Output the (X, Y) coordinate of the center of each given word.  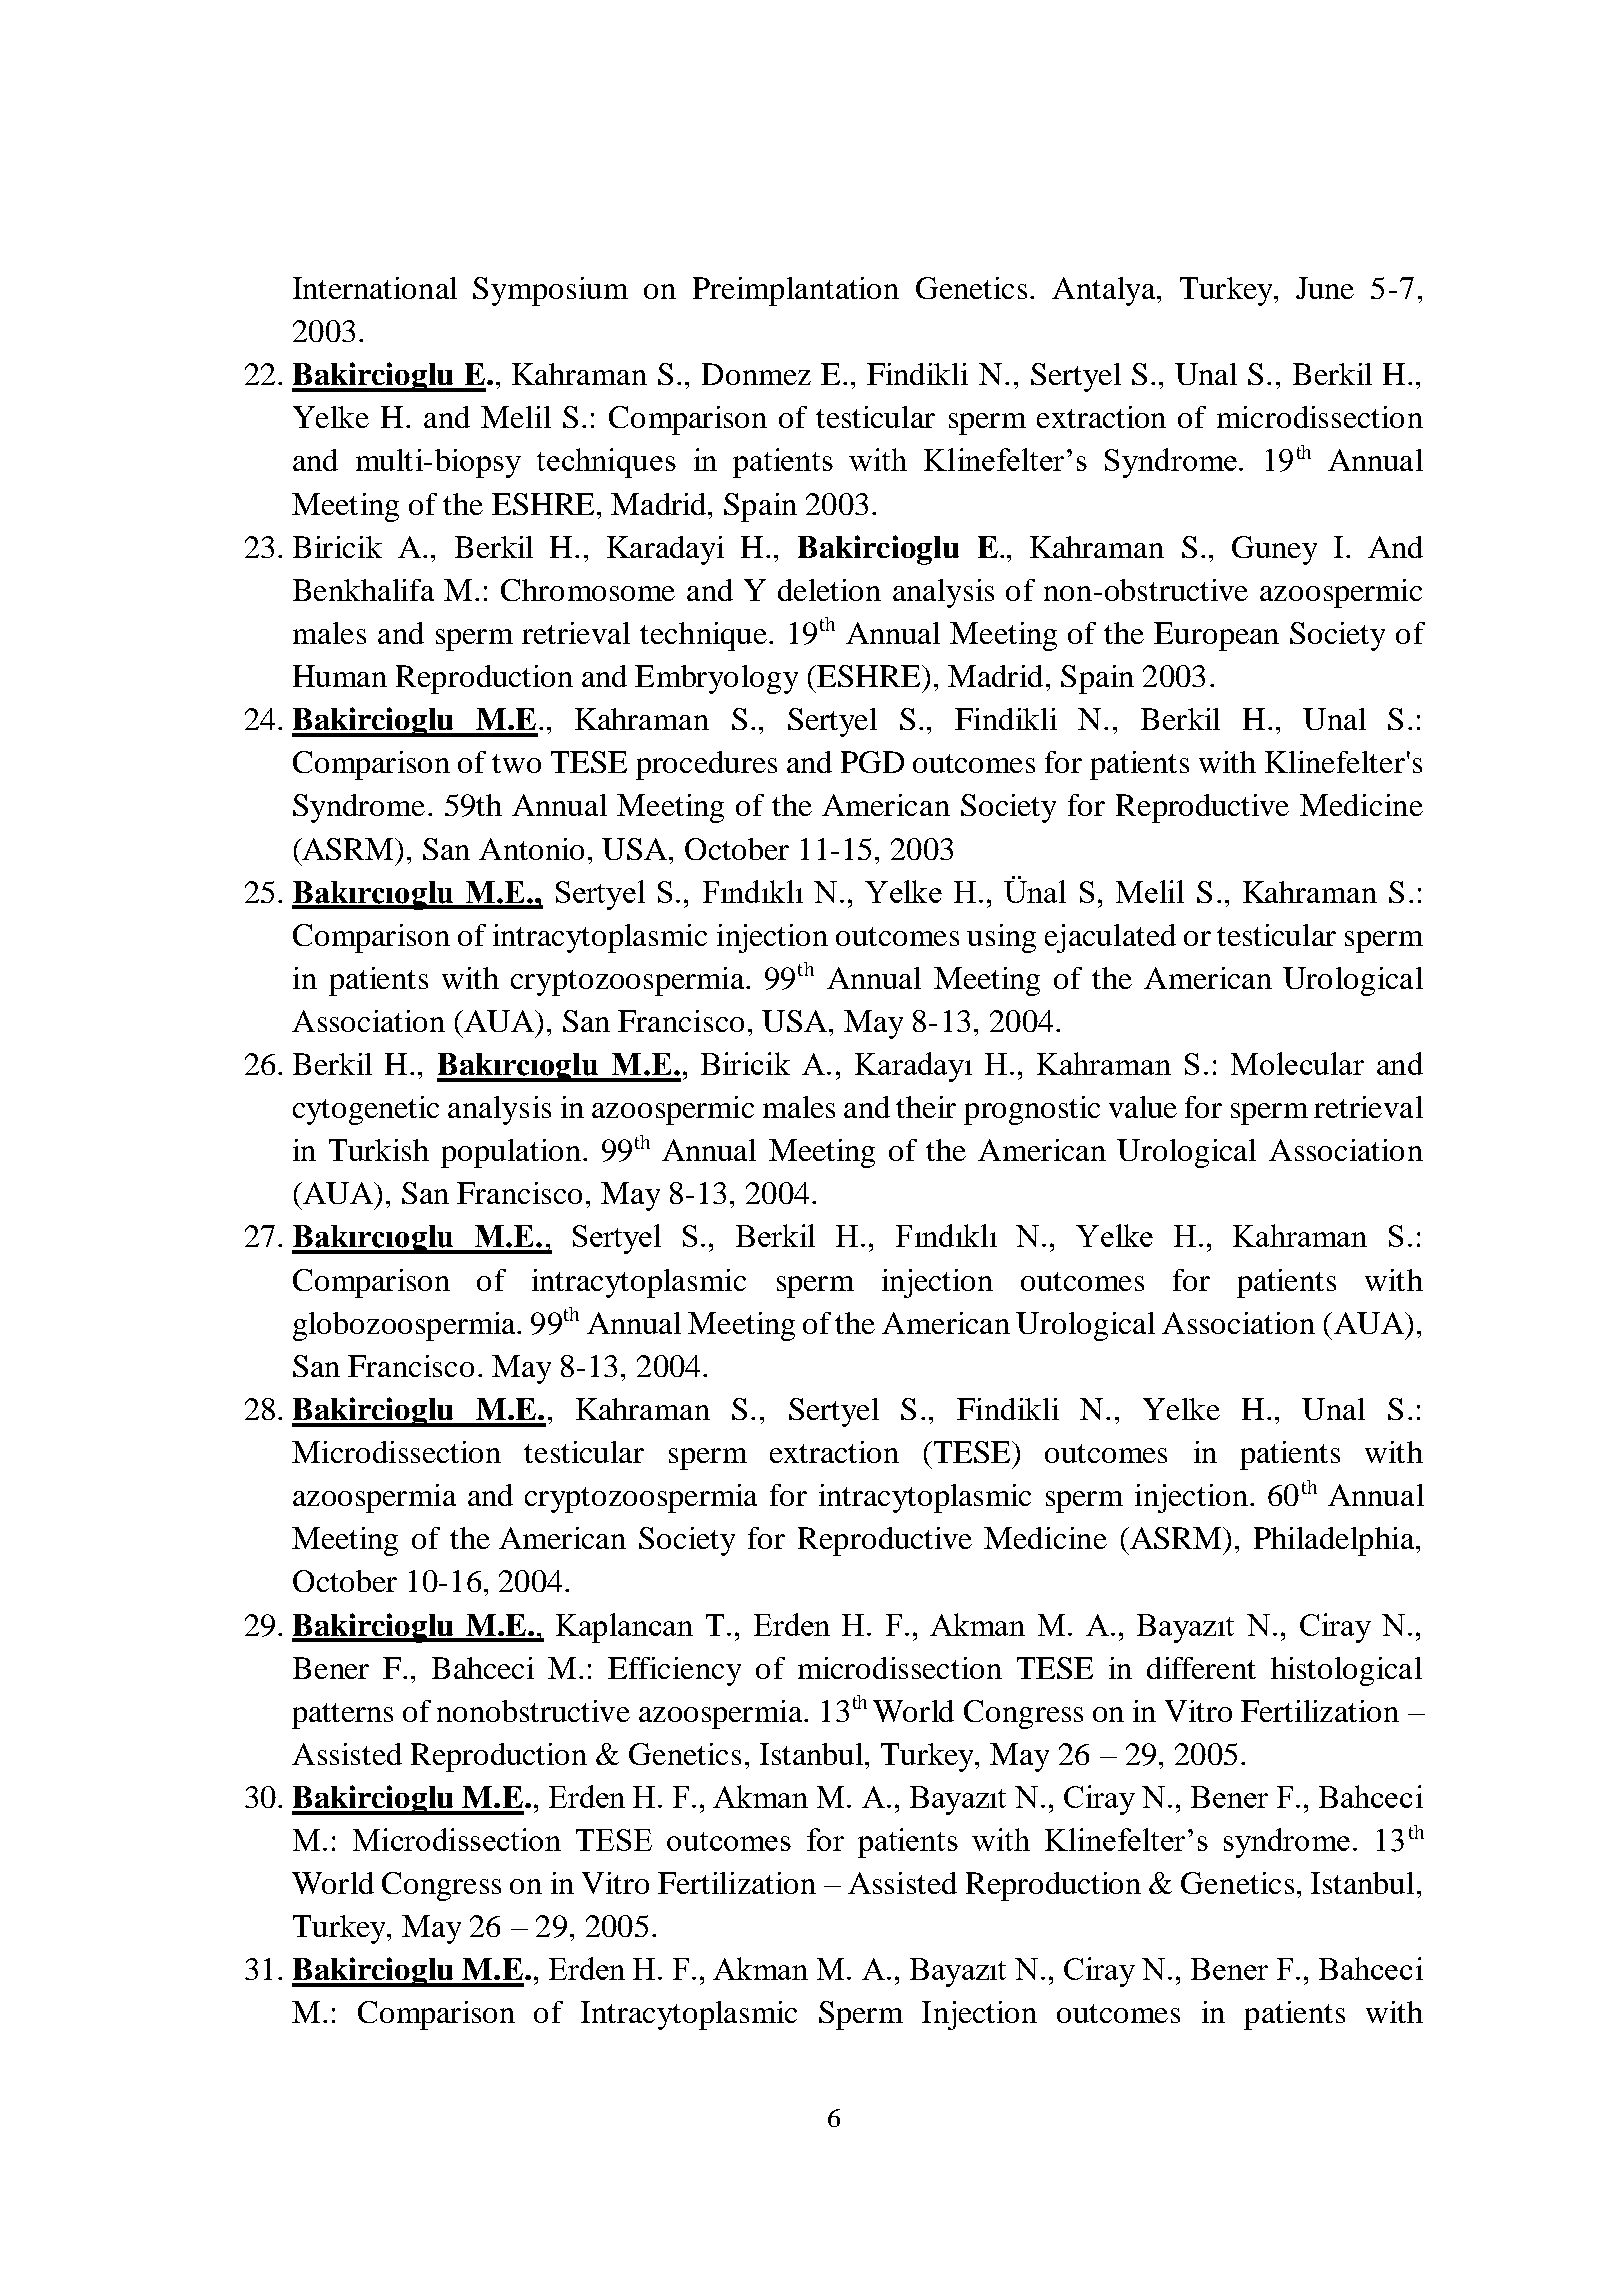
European (1216, 636)
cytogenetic (366, 1110)
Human (340, 676)
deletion (829, 590)
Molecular (1297, 1063)
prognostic (1032, 1110)
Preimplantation (796, 291)
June (1325, 288)
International (375, 288)
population (511, 1153)
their (926, 1107)
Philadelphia (1335, 1541)
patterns (342, 1716)
